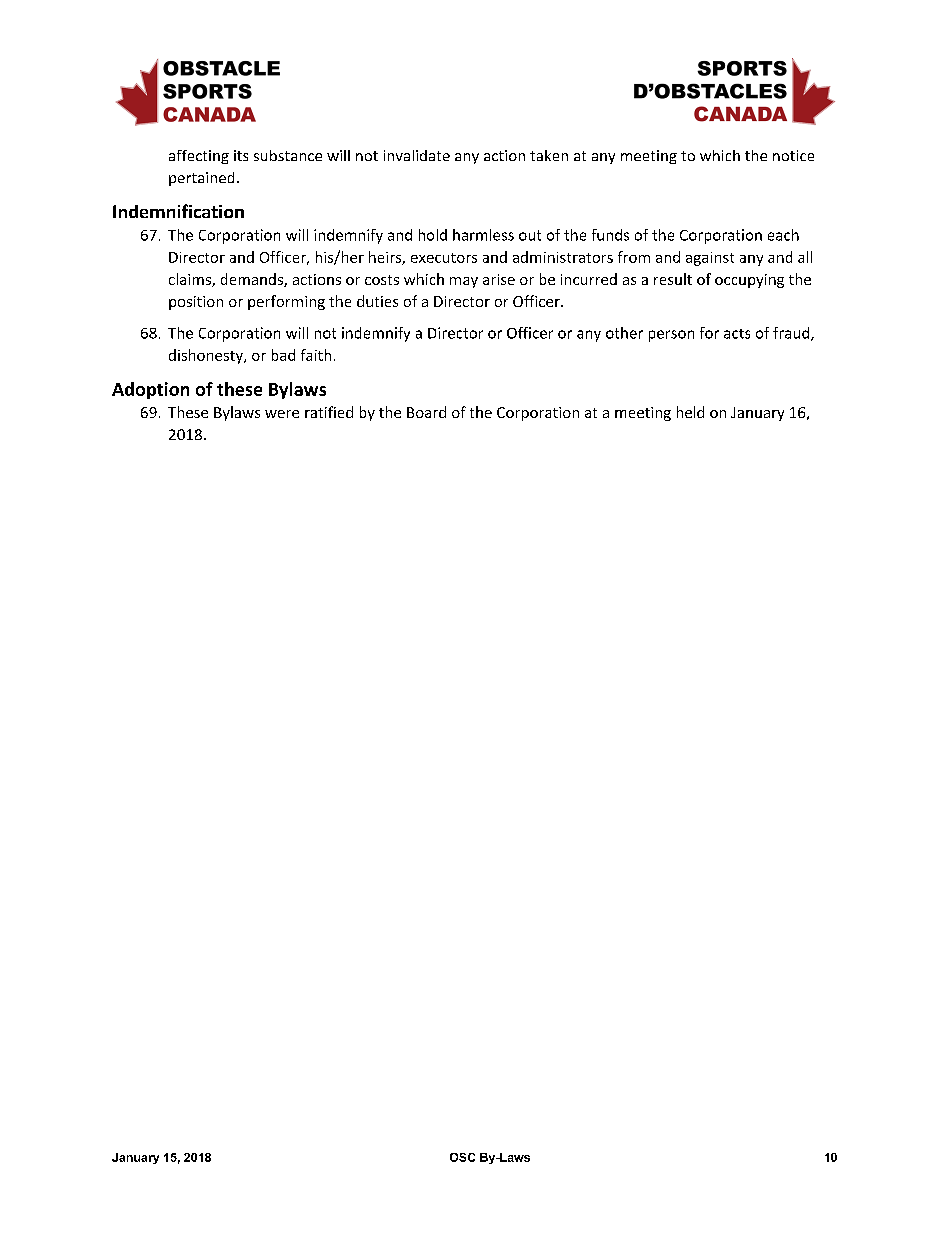  Describe the element at coordinates (483, 235) in the image. I see `harmless` at that location.
